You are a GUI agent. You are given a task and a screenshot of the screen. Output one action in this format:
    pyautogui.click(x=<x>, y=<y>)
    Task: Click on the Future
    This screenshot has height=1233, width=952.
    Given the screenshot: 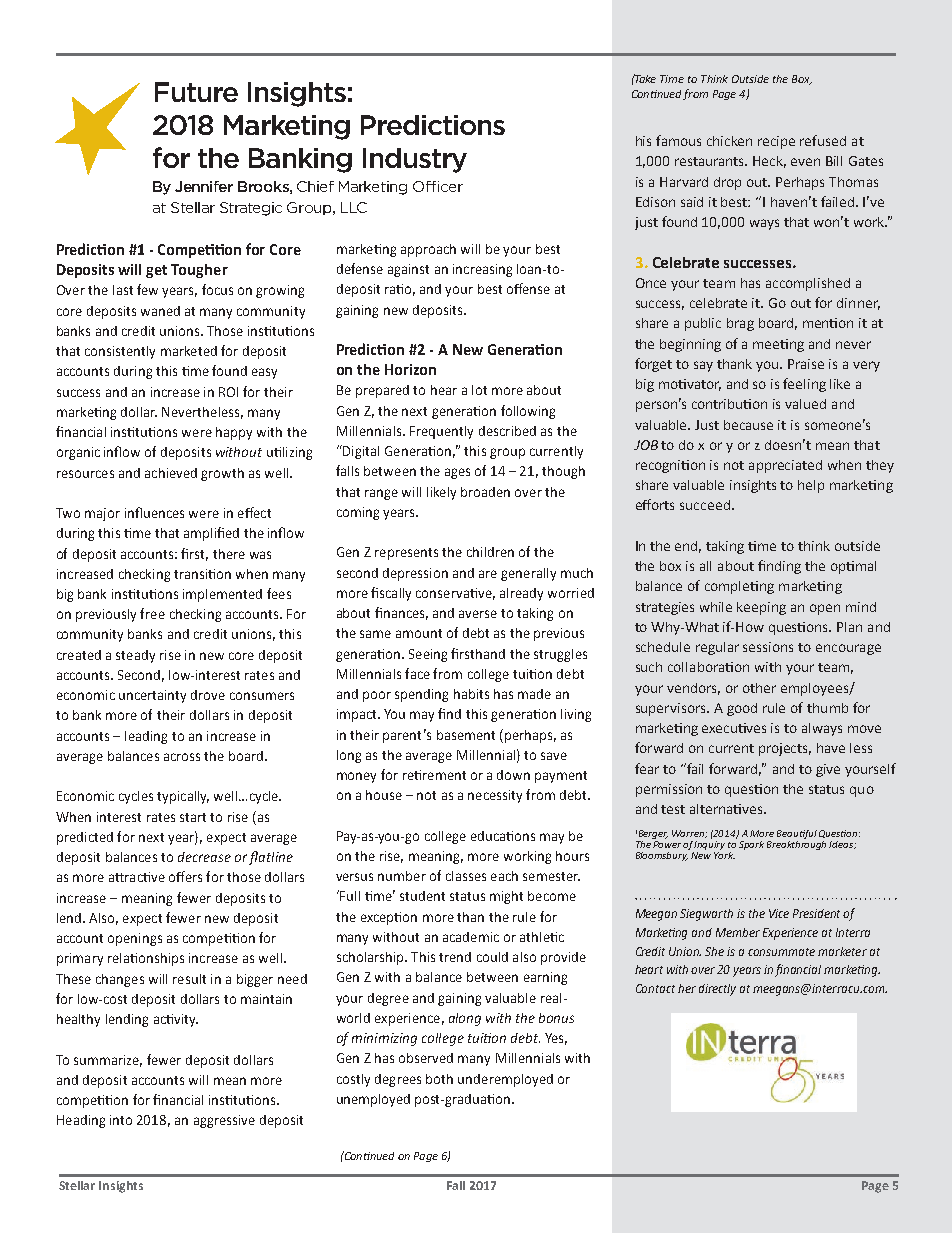 What is the action you would take?
    pyautogui.click(x=196, y=92)
